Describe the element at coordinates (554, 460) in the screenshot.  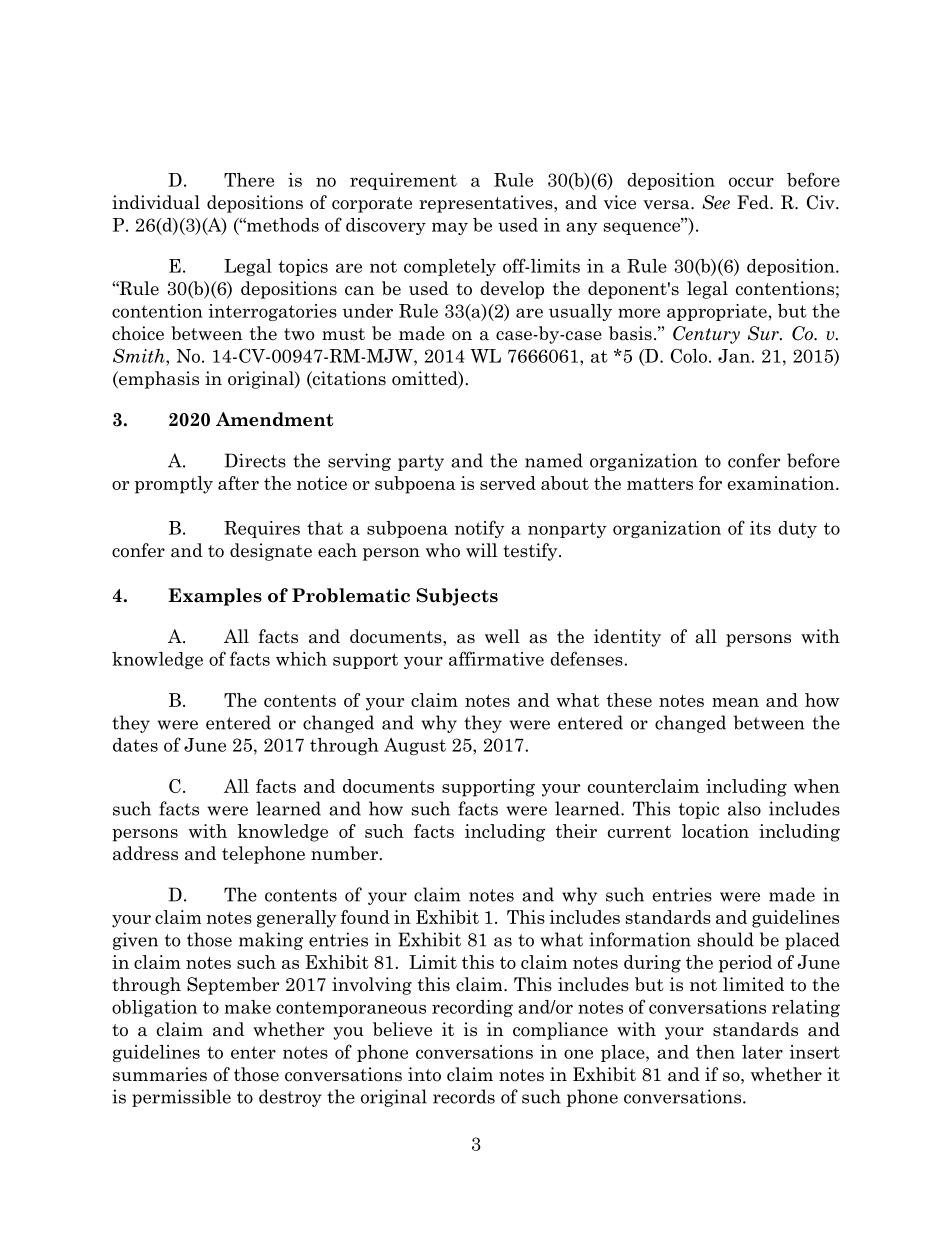
I see `named` at that location.
